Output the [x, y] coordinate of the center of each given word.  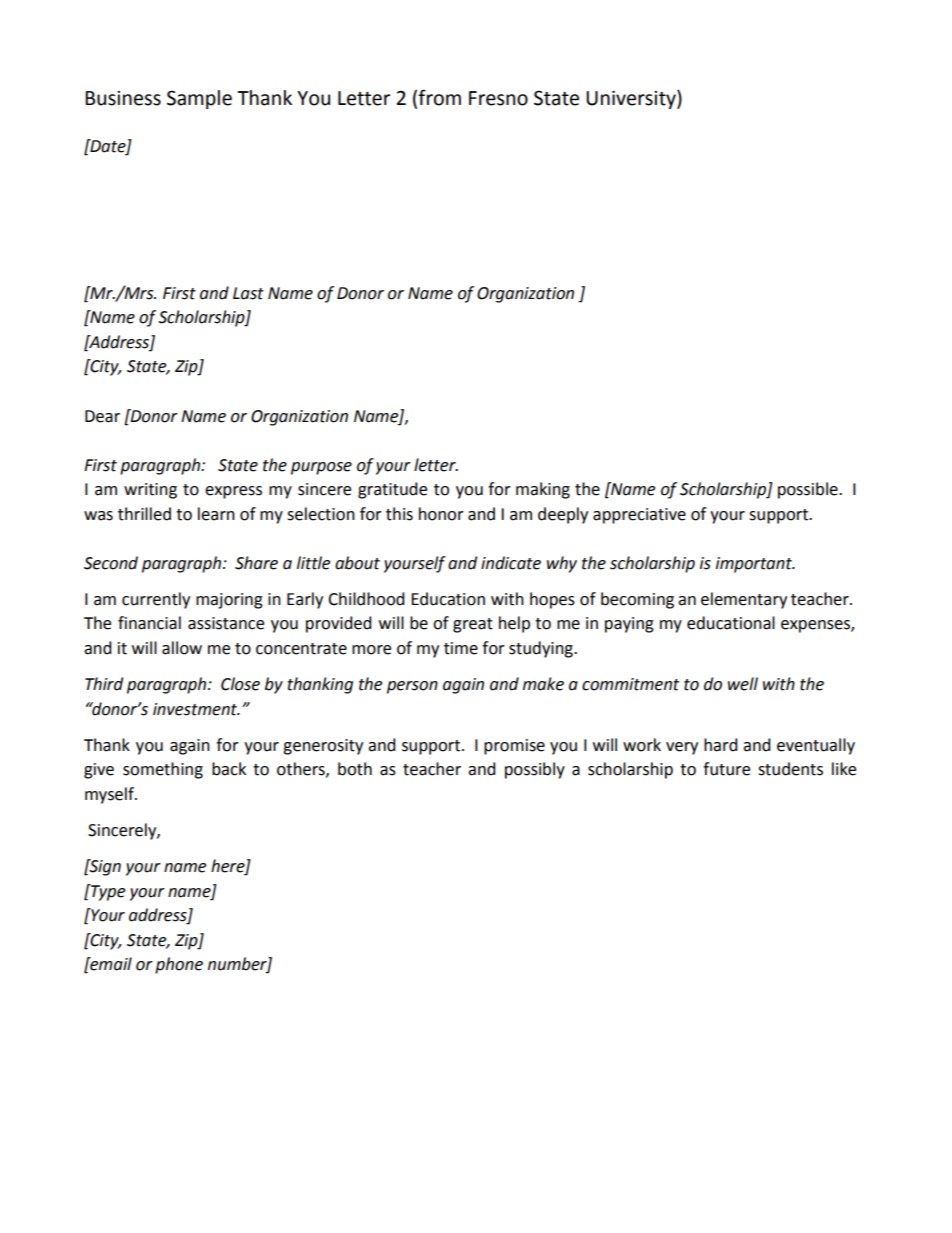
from [439, 97]
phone [179, 965]
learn [216, 514]
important [755, 565]
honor [441, 514]
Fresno [498, 98]
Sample [199, 99]
